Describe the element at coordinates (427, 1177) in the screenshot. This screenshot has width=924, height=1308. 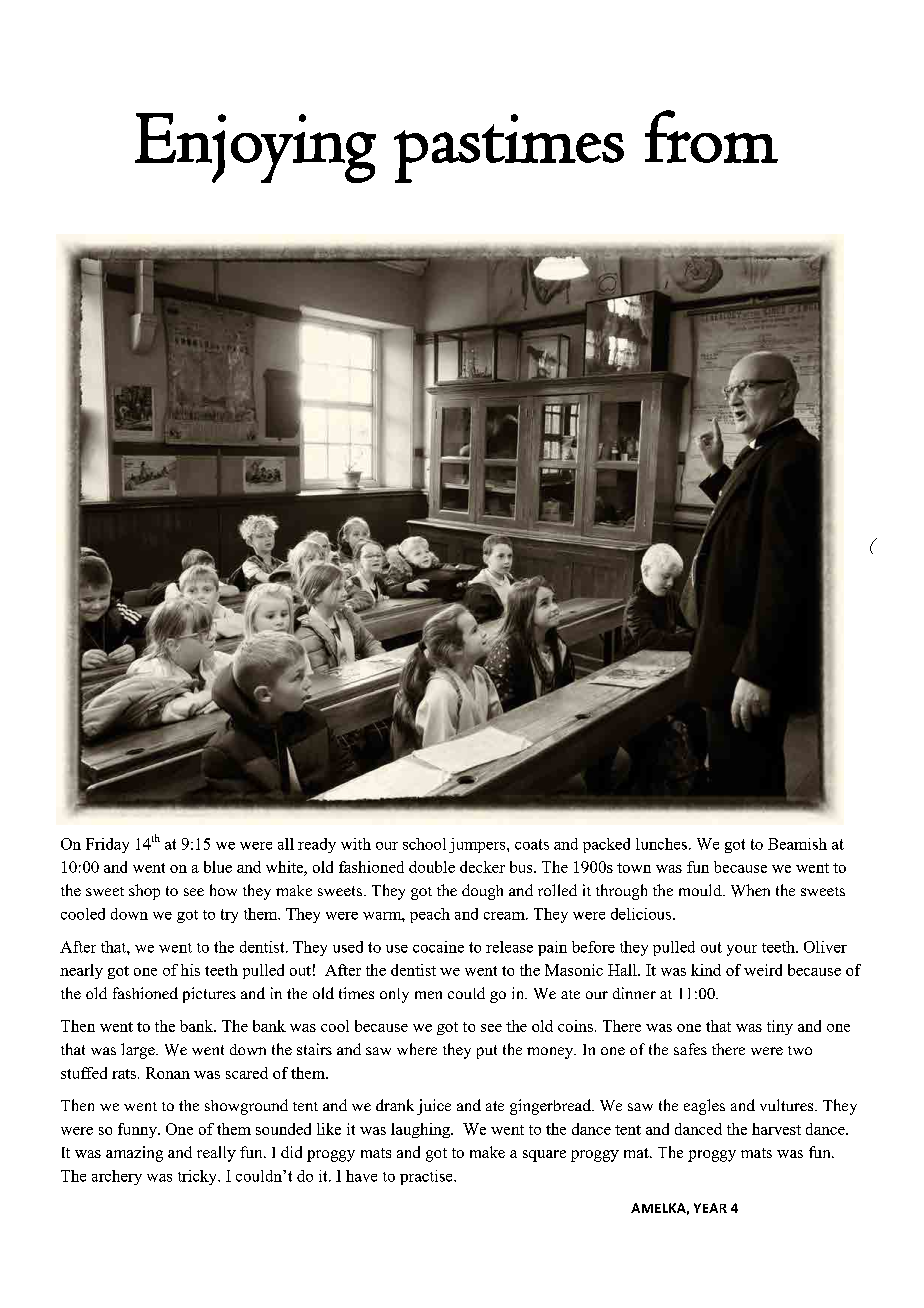
I see `practise` at that location.
